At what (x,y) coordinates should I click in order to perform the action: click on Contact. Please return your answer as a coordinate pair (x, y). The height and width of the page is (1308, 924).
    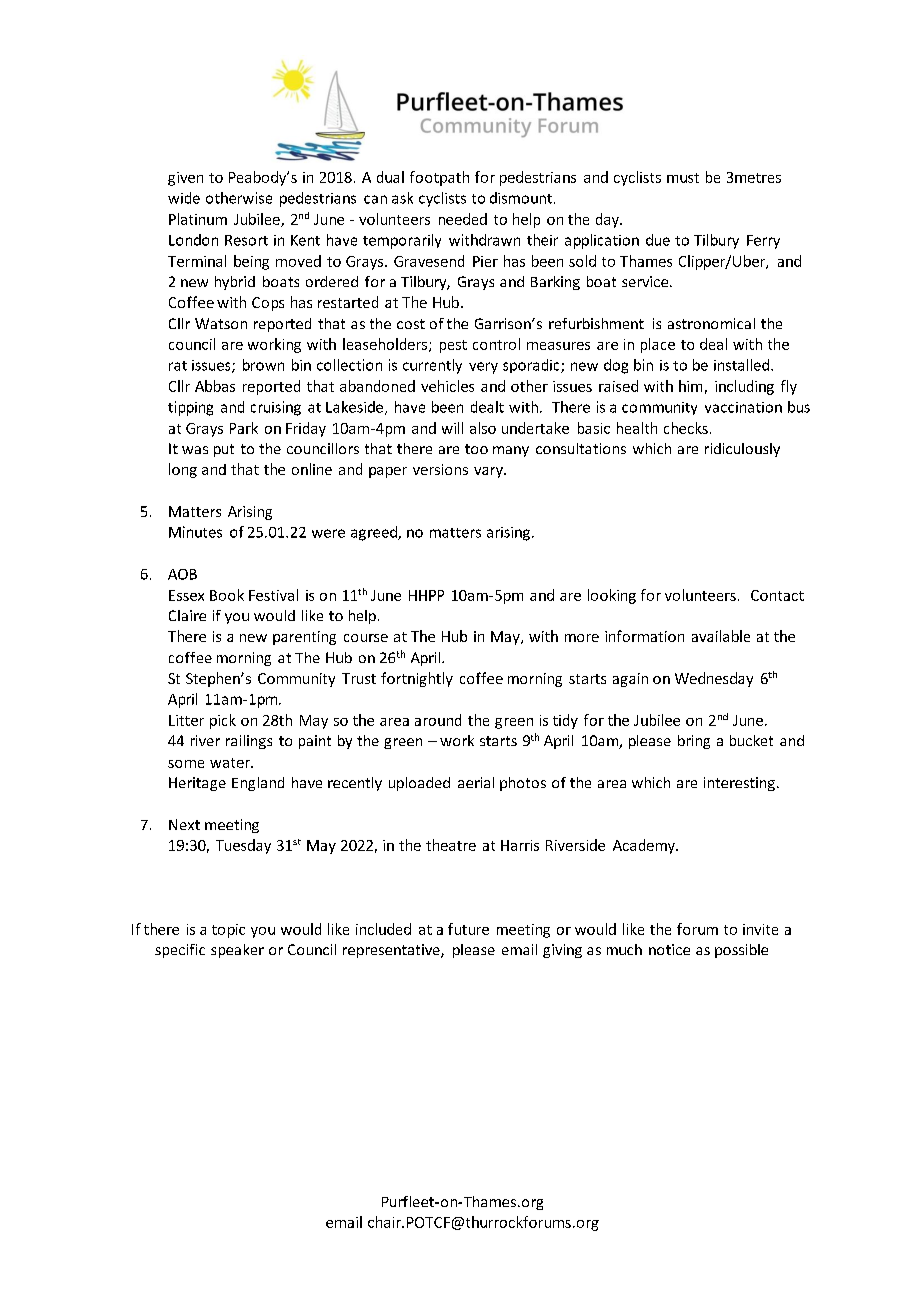
    Looking at the image, I should click on (777, 595).
